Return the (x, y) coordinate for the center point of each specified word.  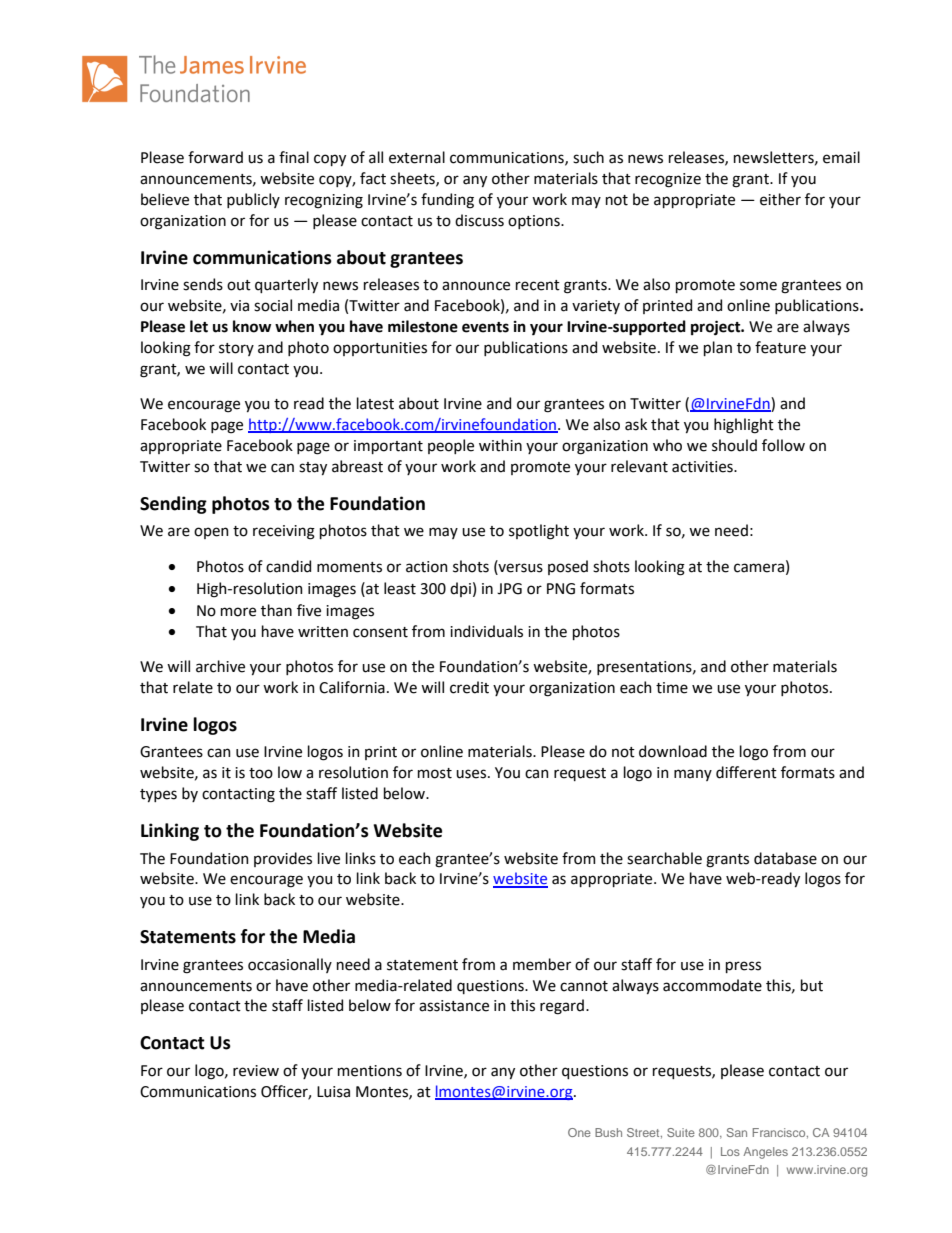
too (261, 773)
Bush (608, 1132)
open (211, 533)
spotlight (539, 532)
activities (703, 467)
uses (471, 774)
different (746, 772)
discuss (479, 220)
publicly (253, 200)
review (256, 1071)
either (780, 199)
